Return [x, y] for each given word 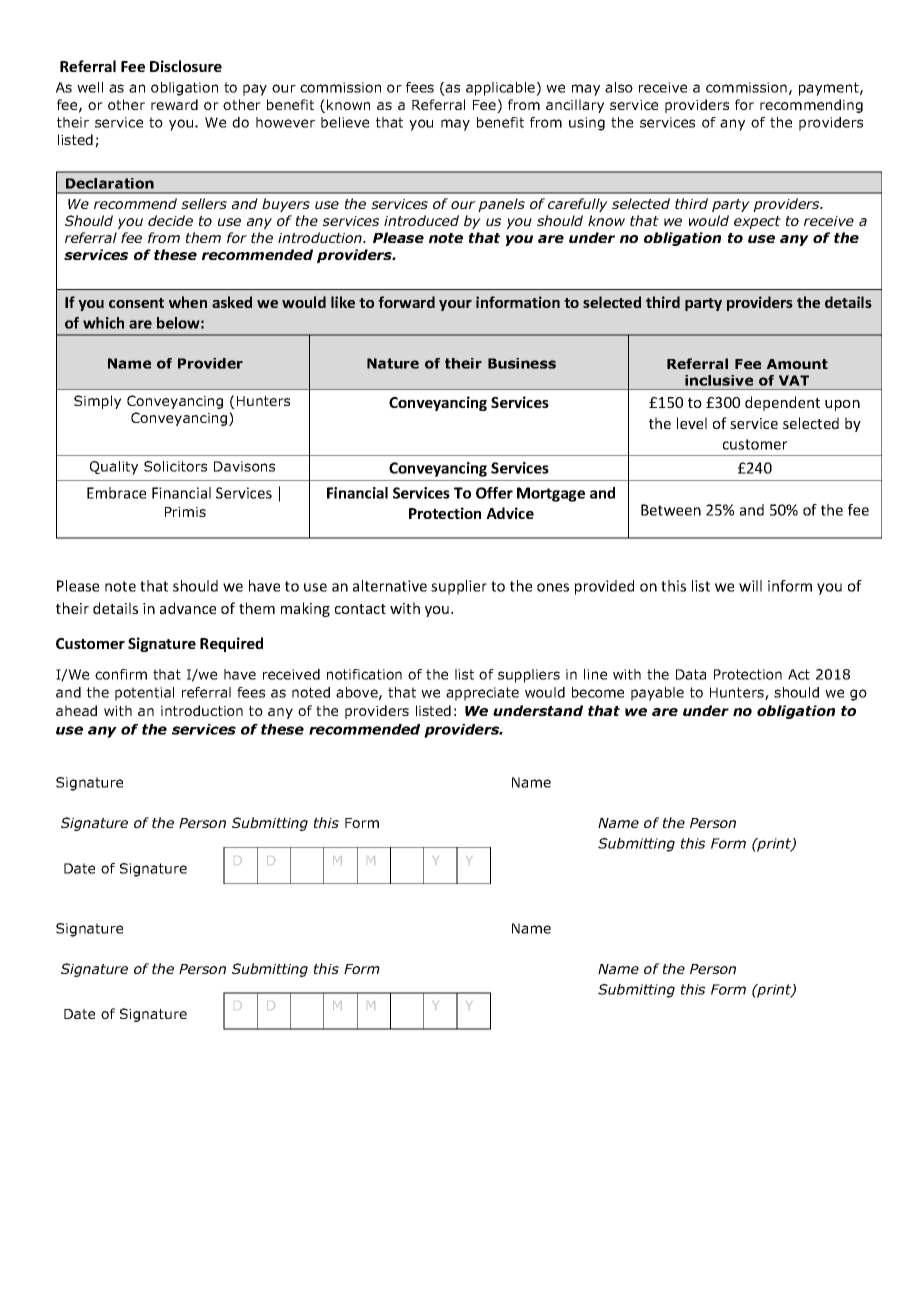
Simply [97, 402]
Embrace [116, 493]
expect [757, 222]
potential [144, 694]
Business [522, 363]
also [619, 87]
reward [174, 104]
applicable [501, 89]
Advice [510, 513]
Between [671, 510]
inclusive [719, 380]
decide [170, 220]
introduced [421, 220]
